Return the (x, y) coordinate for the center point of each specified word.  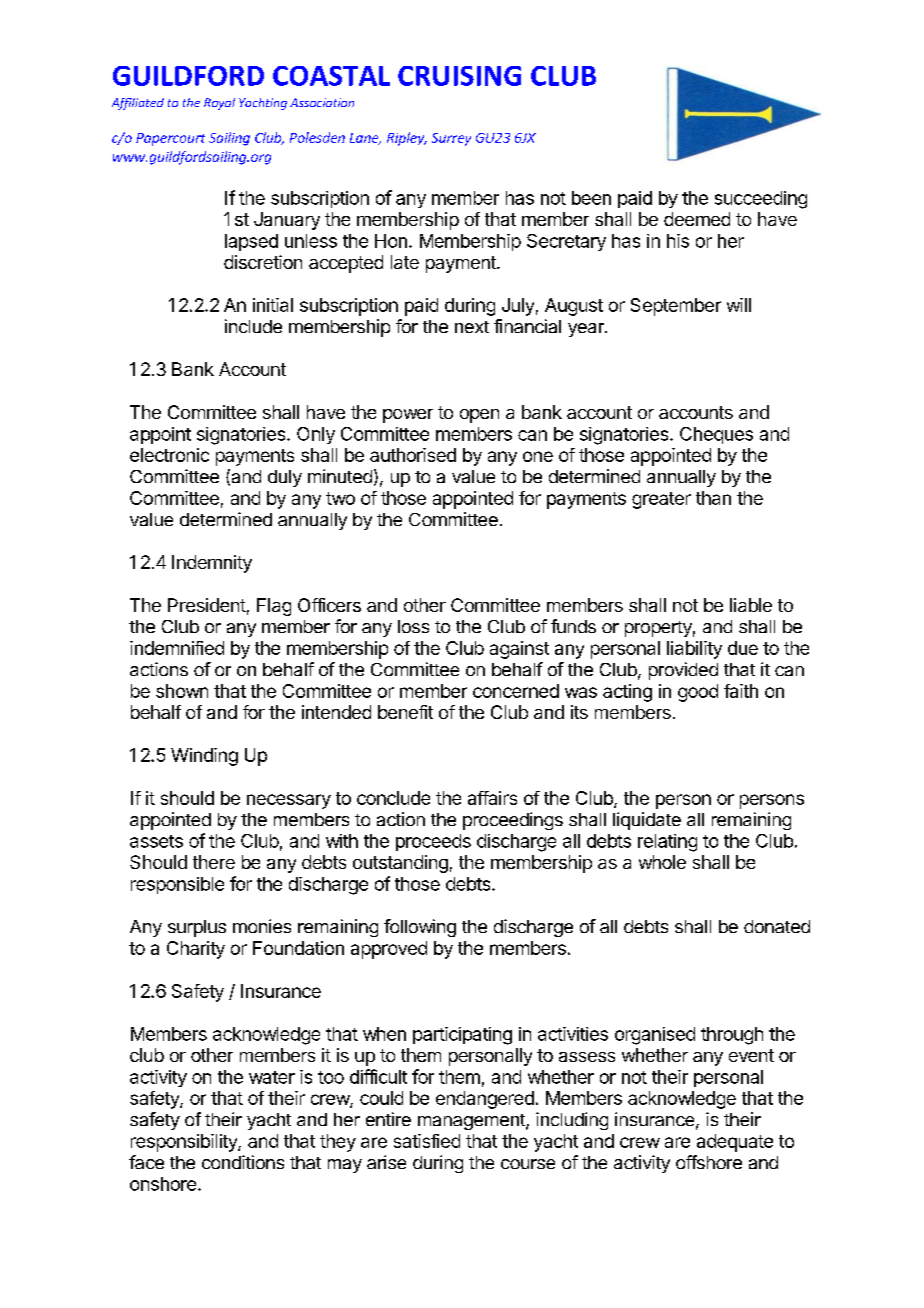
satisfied (427, 1141)
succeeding (761, 200)
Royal (219, 104)
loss (413, 626)
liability (694, 650)
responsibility (185, 1143)
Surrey (451, 139)
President (207, 605)
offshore (709, 1162)
